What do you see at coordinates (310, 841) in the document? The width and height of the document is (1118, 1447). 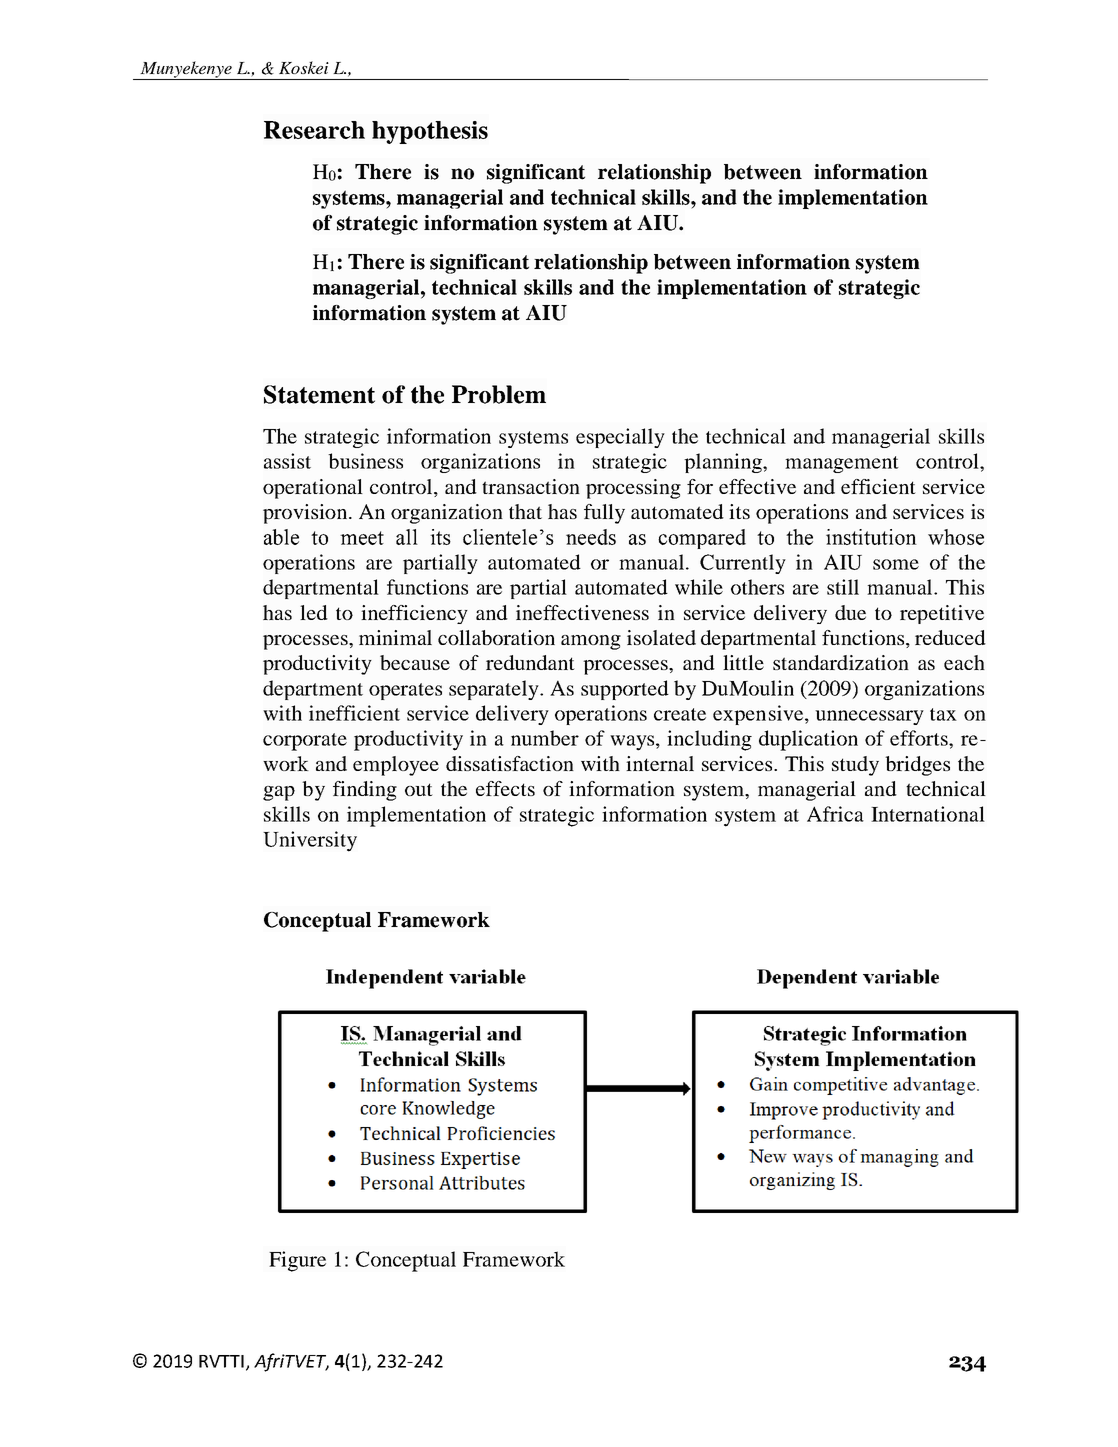 I see `University` at bounding box center [310, 841].
